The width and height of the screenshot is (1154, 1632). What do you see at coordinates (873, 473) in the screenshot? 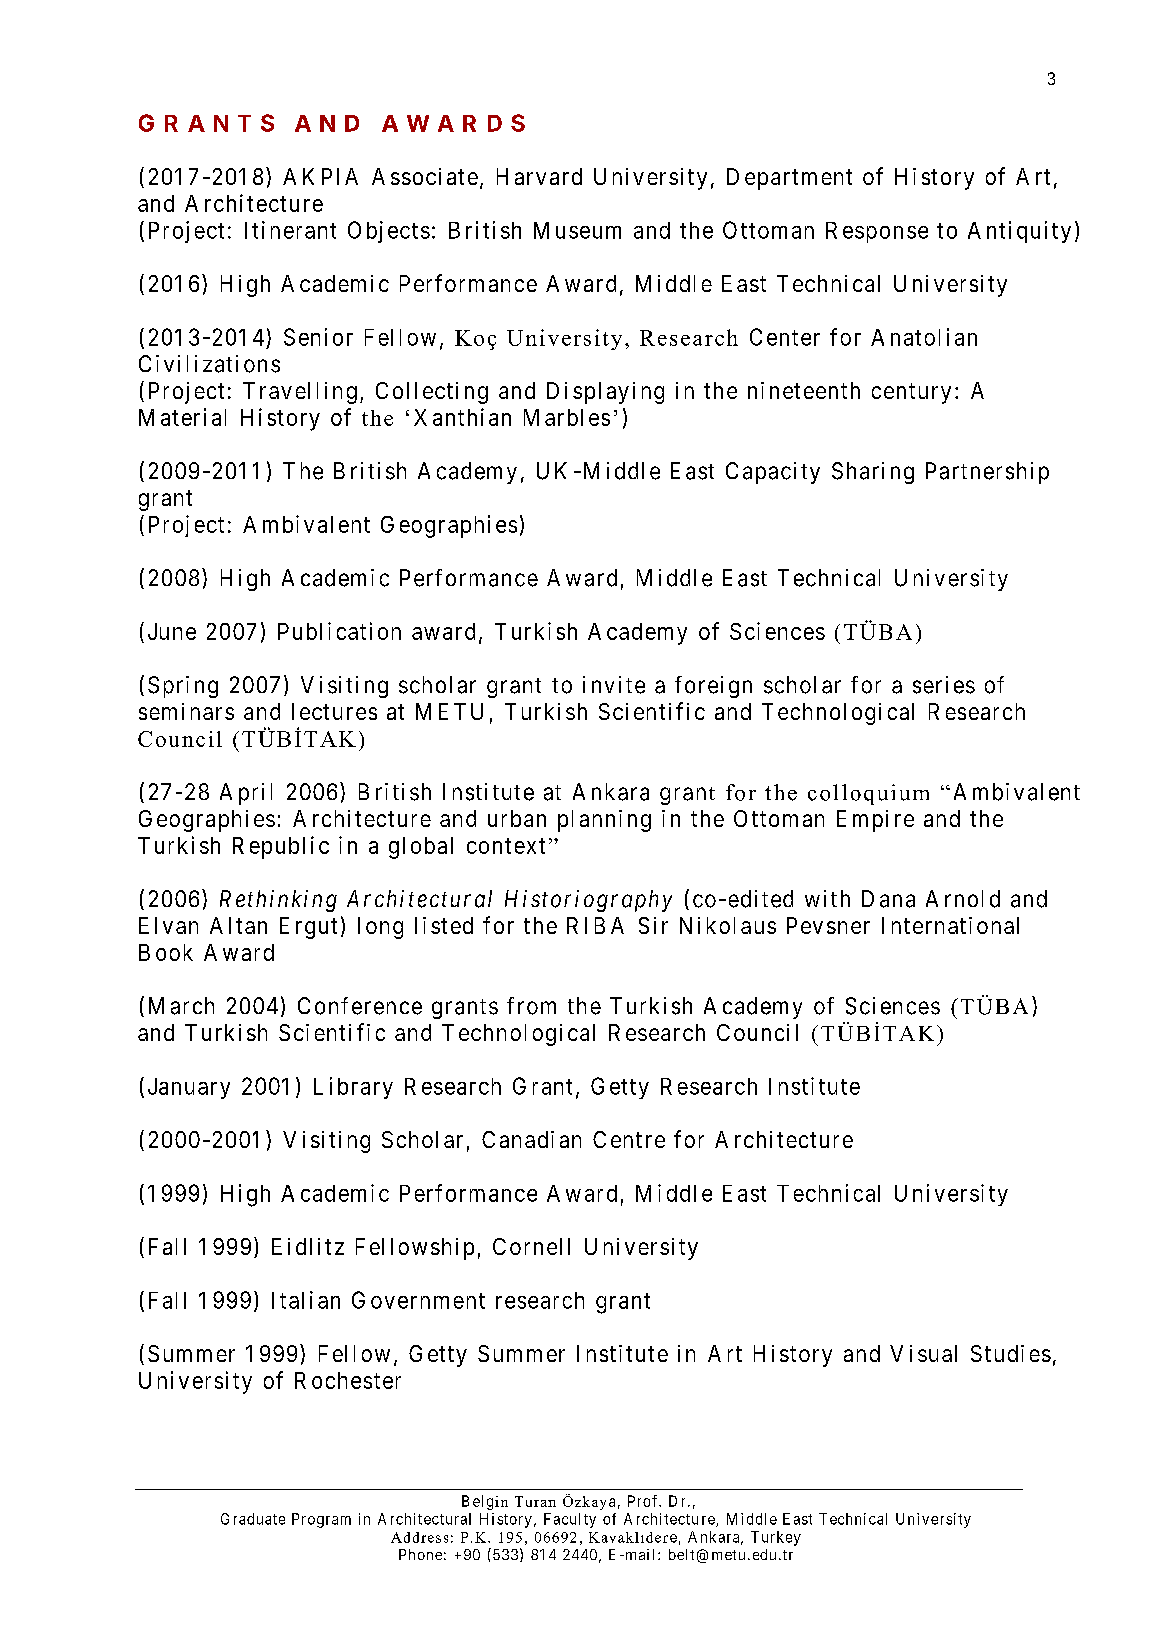
I see `Sharing` at bounding box center [873, 473].
